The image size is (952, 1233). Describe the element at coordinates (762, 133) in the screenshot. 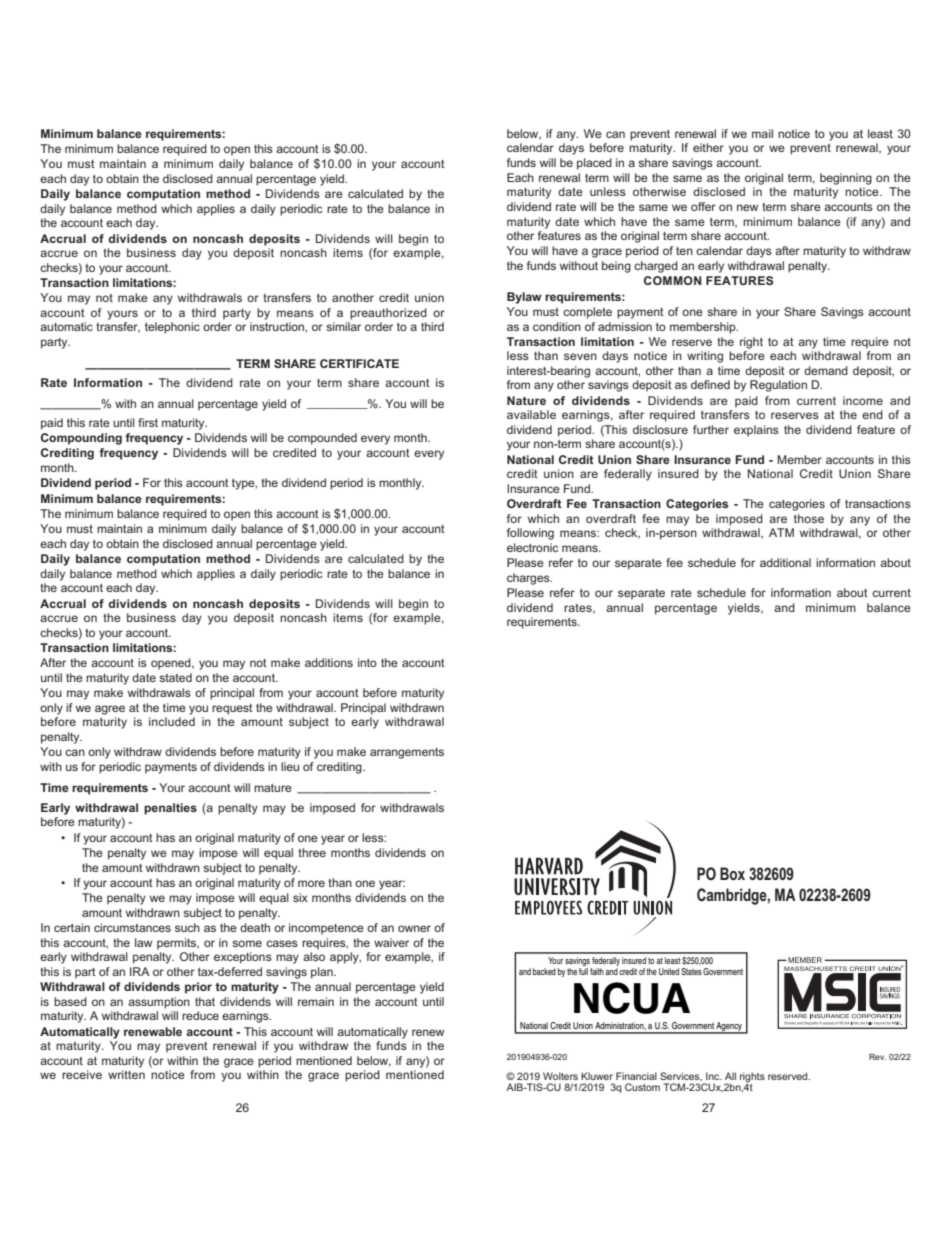

I see `mail` at that location.
